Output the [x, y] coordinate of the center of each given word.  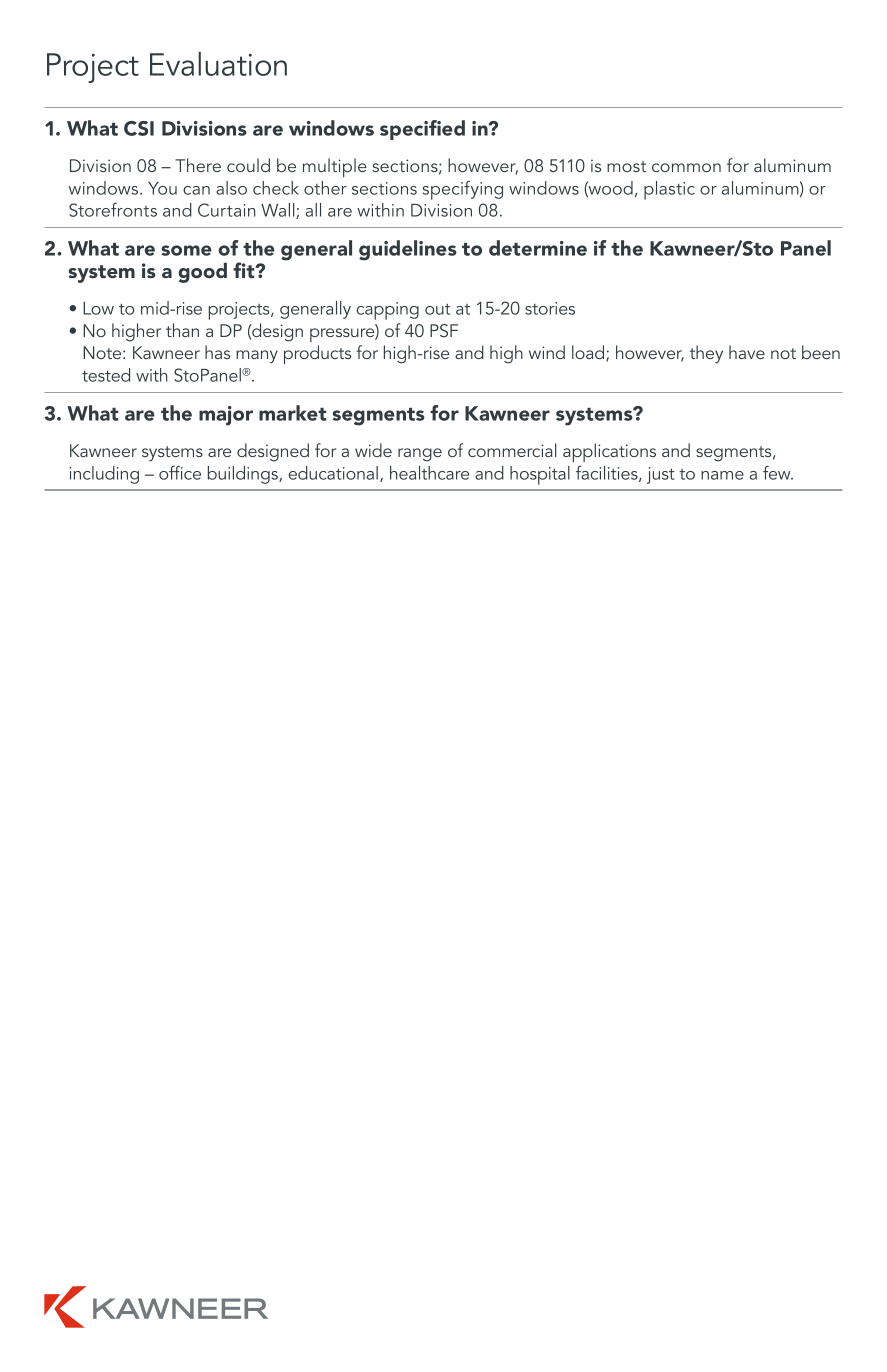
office [180, 472]
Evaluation [218, 64]
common [686, 167]
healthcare [429, 473]
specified [422, 130]
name [722, 475]
